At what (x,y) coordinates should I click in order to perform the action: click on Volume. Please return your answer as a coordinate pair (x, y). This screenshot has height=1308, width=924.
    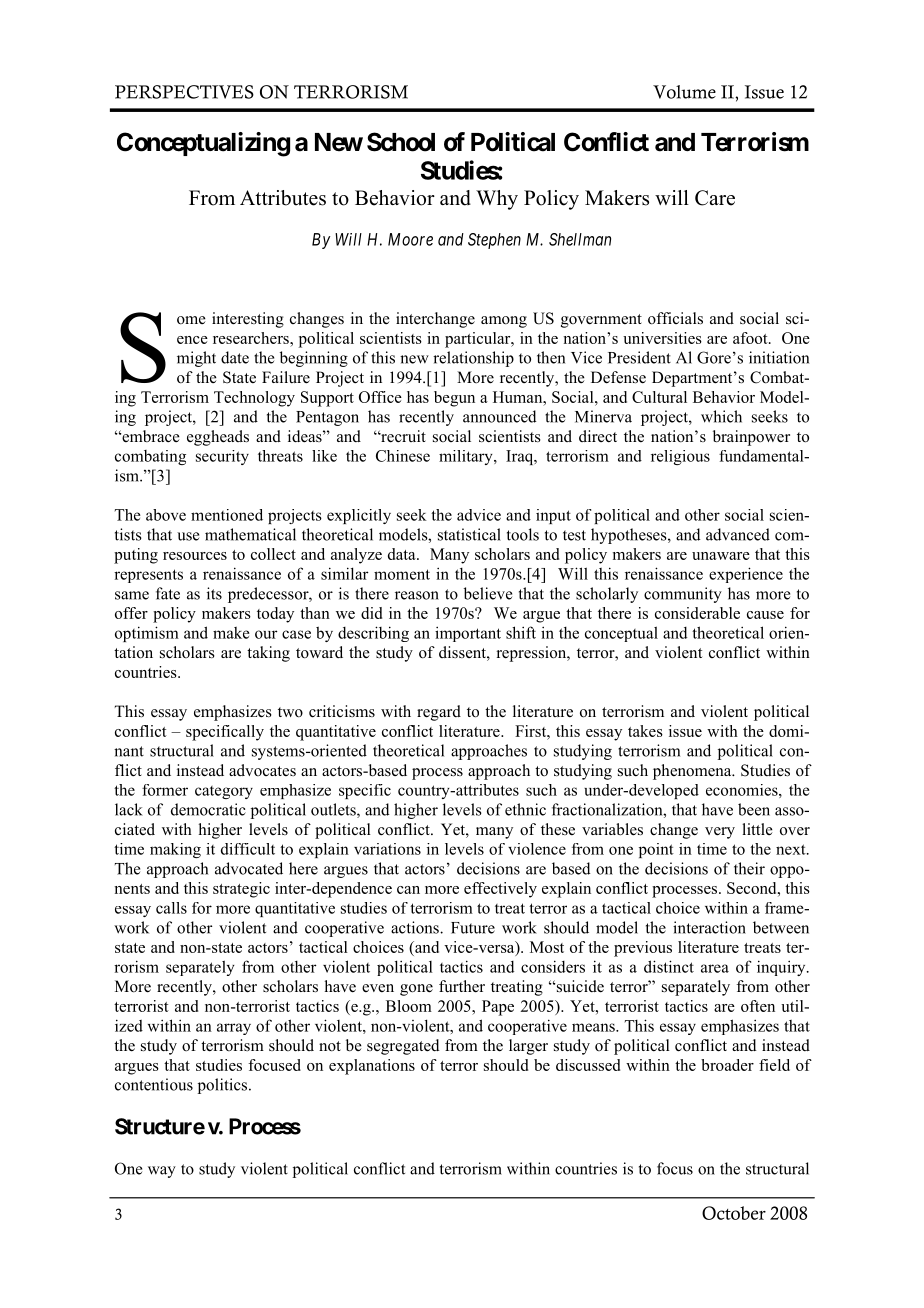
    Looking at the image, I should click on (684, 92).
